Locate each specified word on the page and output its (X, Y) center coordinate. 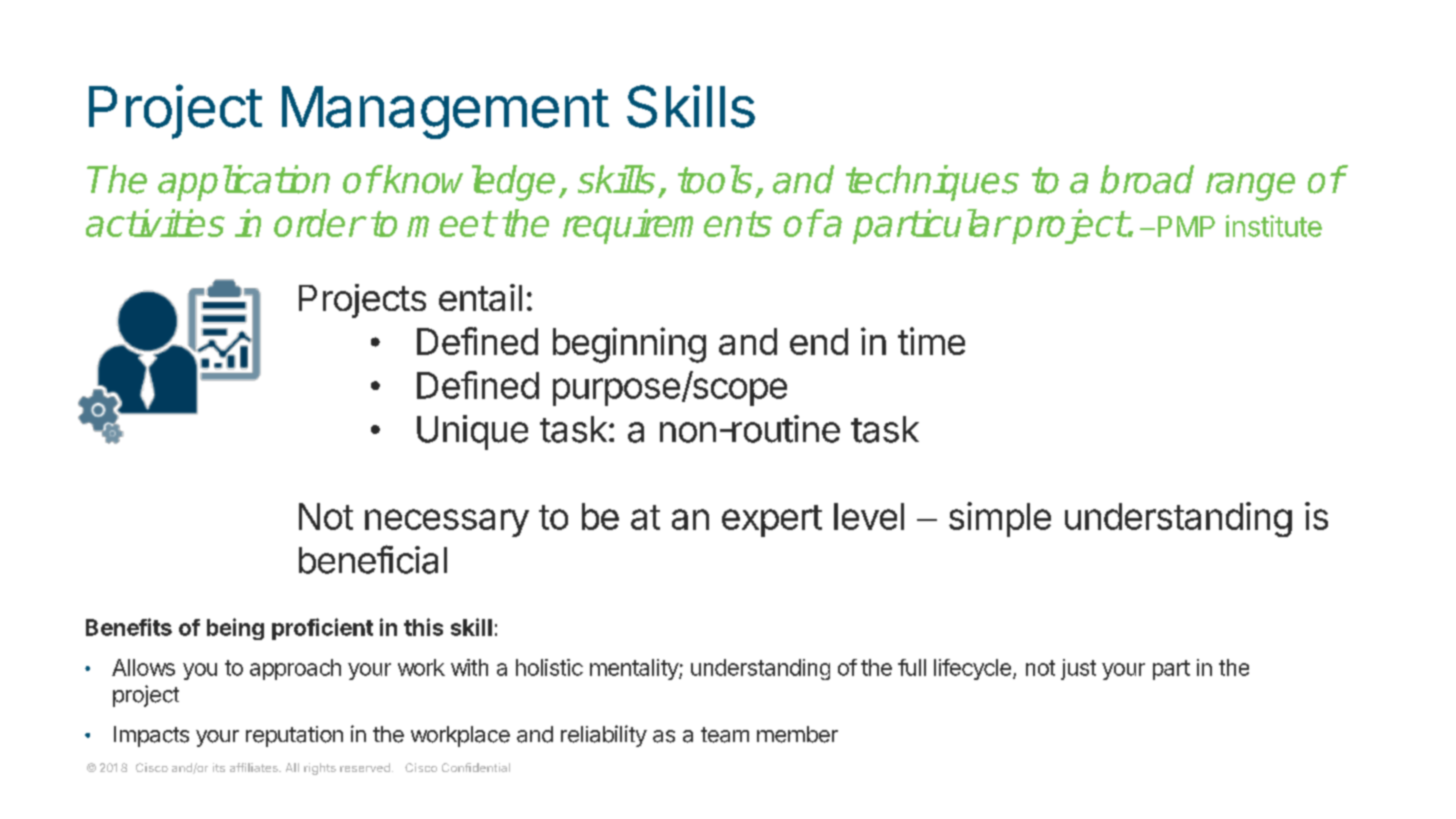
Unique (472, 432)
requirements (667, 226)
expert (772, 521)
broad (1147, 179)
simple (1000, 519)
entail (480, 297)
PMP (1186, 226)
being (235, 629)
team (725, 735)
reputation (294, 736)
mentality (635, 669)
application (244, 183)
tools (715, 179)
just (1078, 669)
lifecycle (972, 669)
